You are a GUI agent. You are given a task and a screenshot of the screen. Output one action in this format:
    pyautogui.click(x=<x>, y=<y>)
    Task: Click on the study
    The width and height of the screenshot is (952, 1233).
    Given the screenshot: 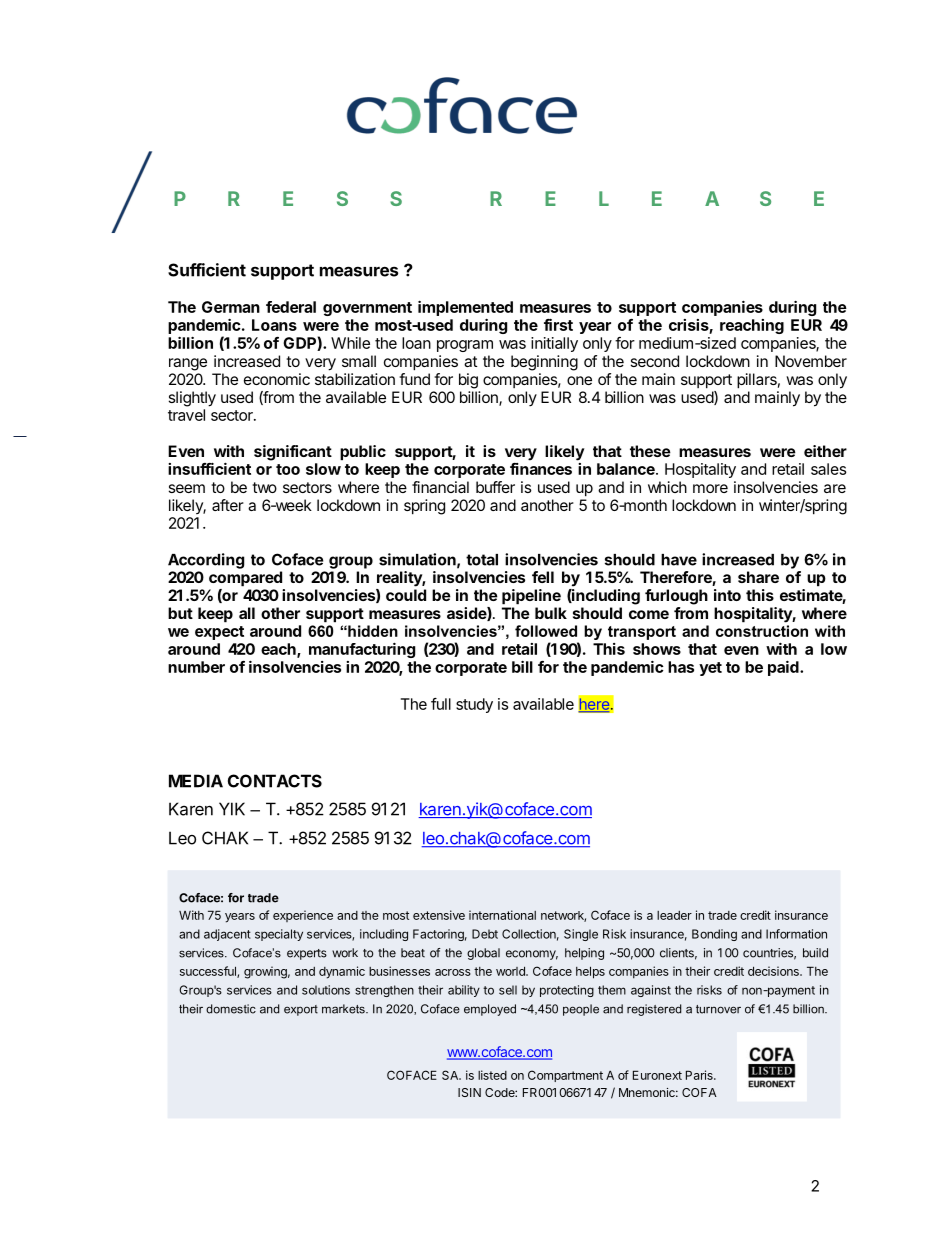 What is the action you would take?
    pyautogui.click(x=474, y=705)
